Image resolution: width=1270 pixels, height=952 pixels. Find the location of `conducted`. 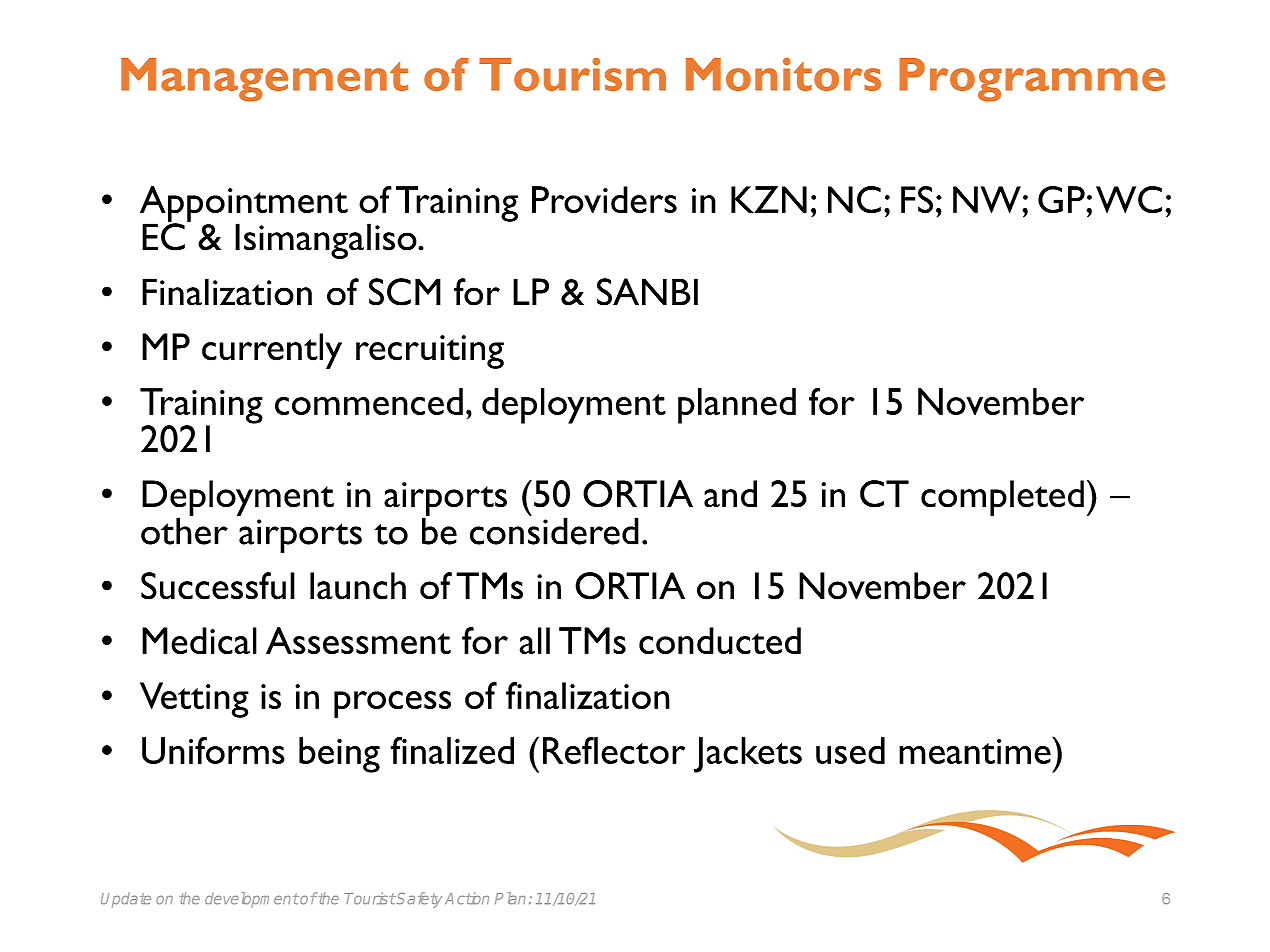

conducted is located at coordinates (720, 640).
